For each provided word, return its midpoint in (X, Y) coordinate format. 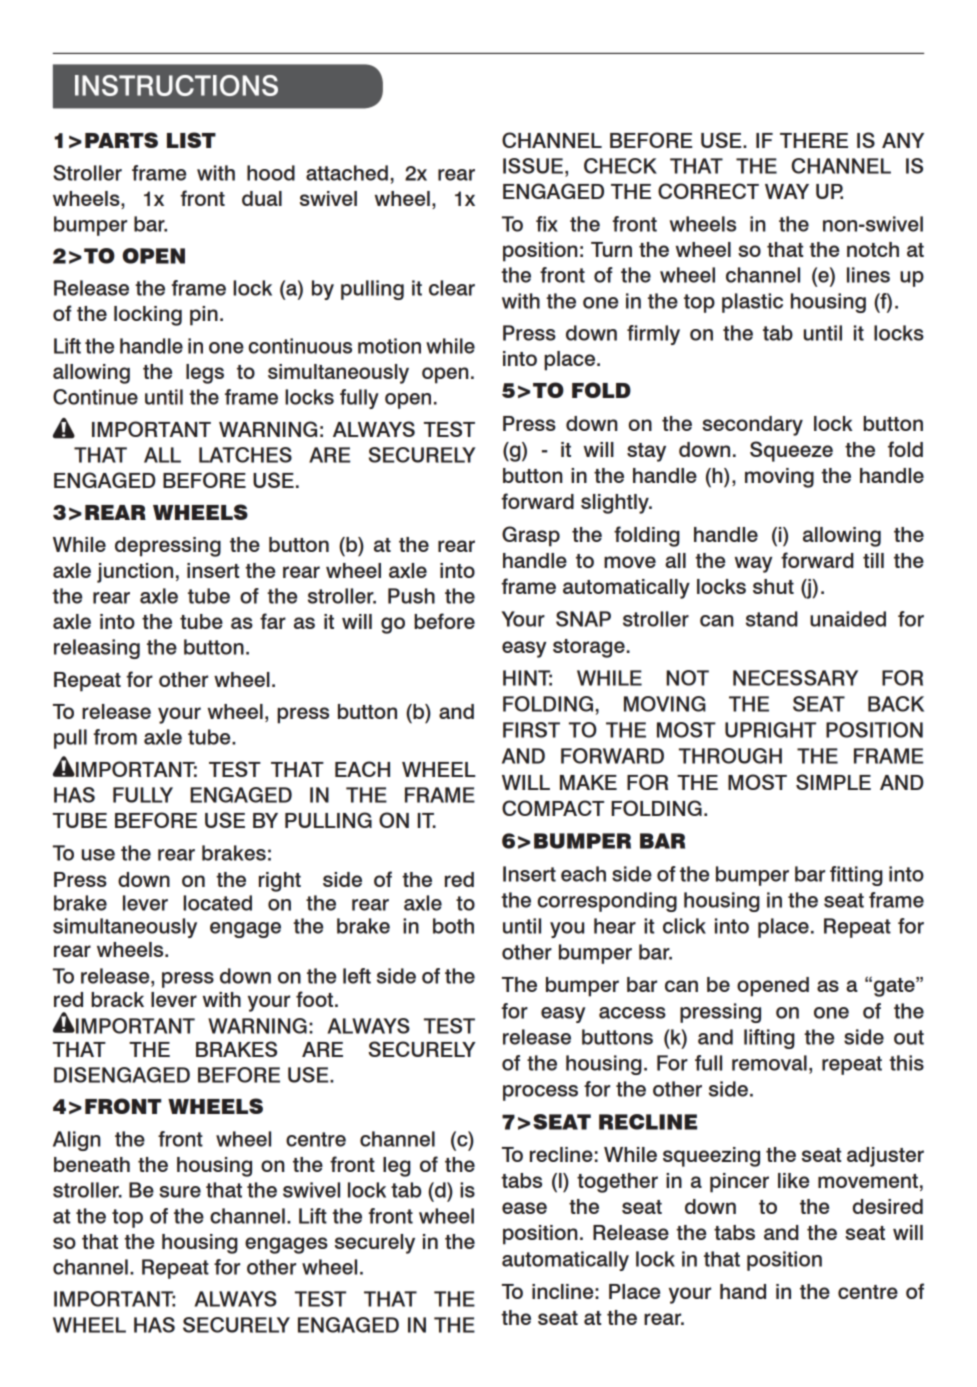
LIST (191, 140)
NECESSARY (795, 678)
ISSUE (533, 166)
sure (180, 1192)
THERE (814, 140)
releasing (97, 649)
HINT (527, 678)
